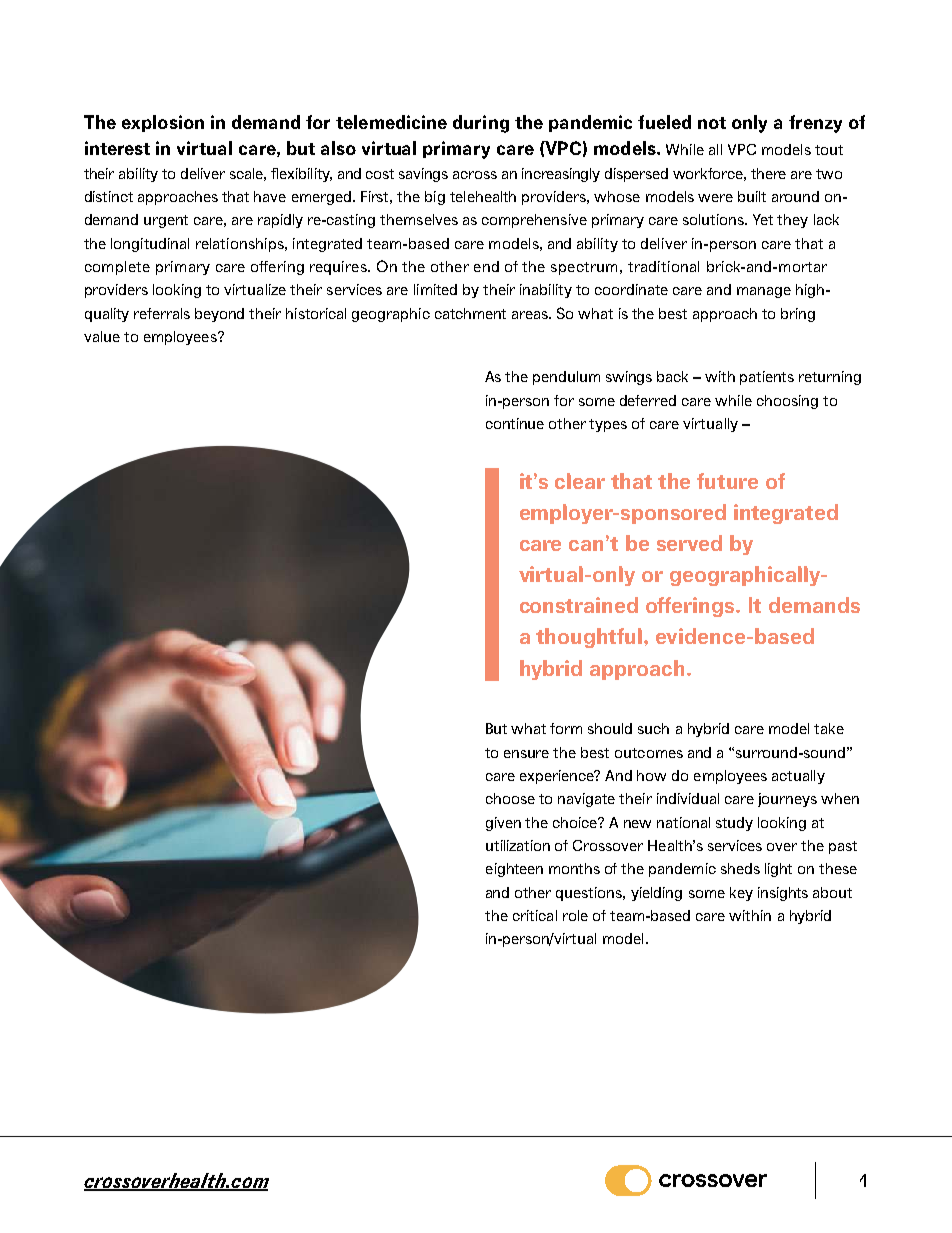 Image resolution: width=952 pixels, height=1233 pixels. Describe the element at coordinates (514, 870) in the page. I see `eighteen` at that location.
